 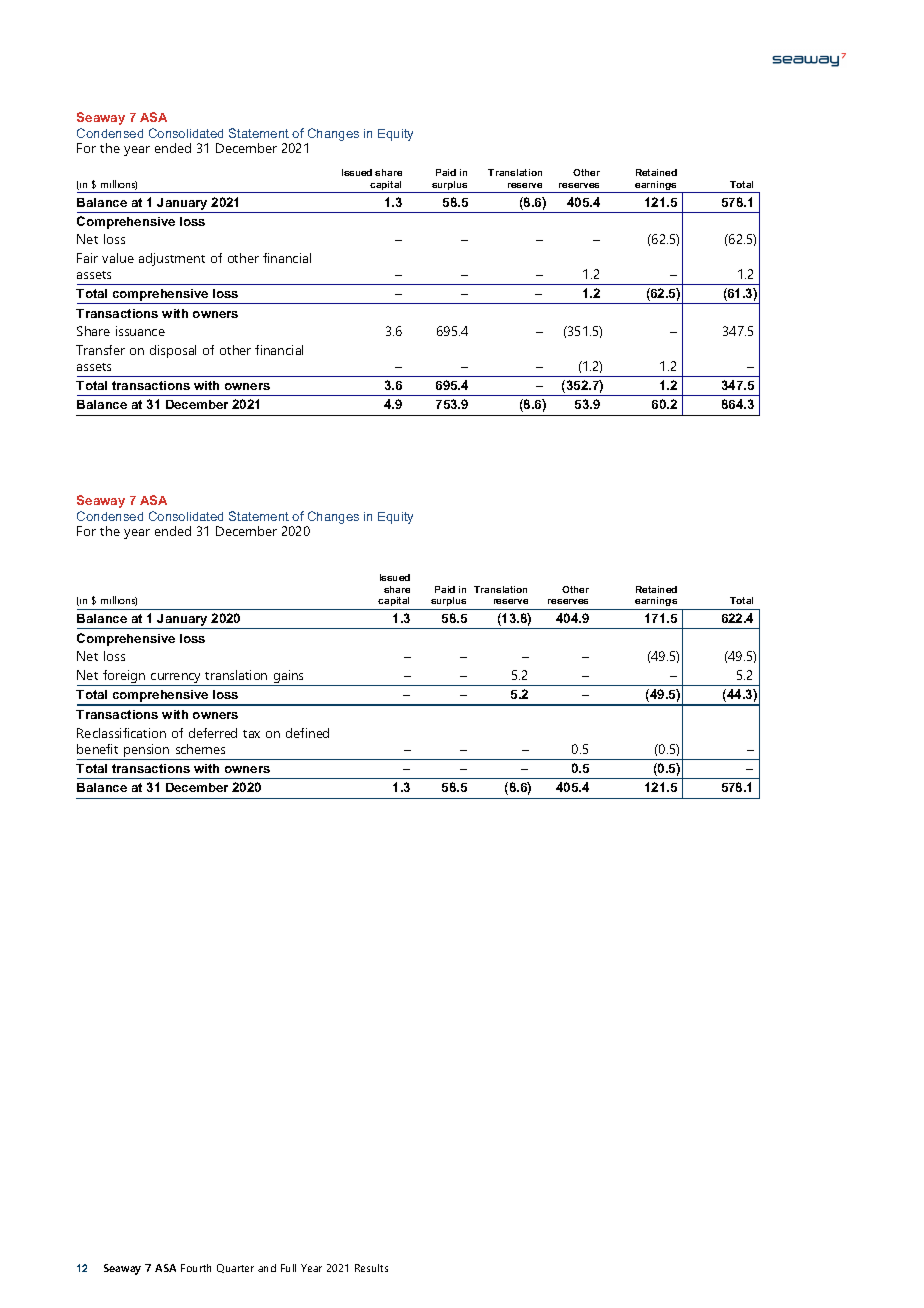 What do you see at coordinates (196, 1268) in the image?
I see `Fourth` at bounding box center [196, 1268].
